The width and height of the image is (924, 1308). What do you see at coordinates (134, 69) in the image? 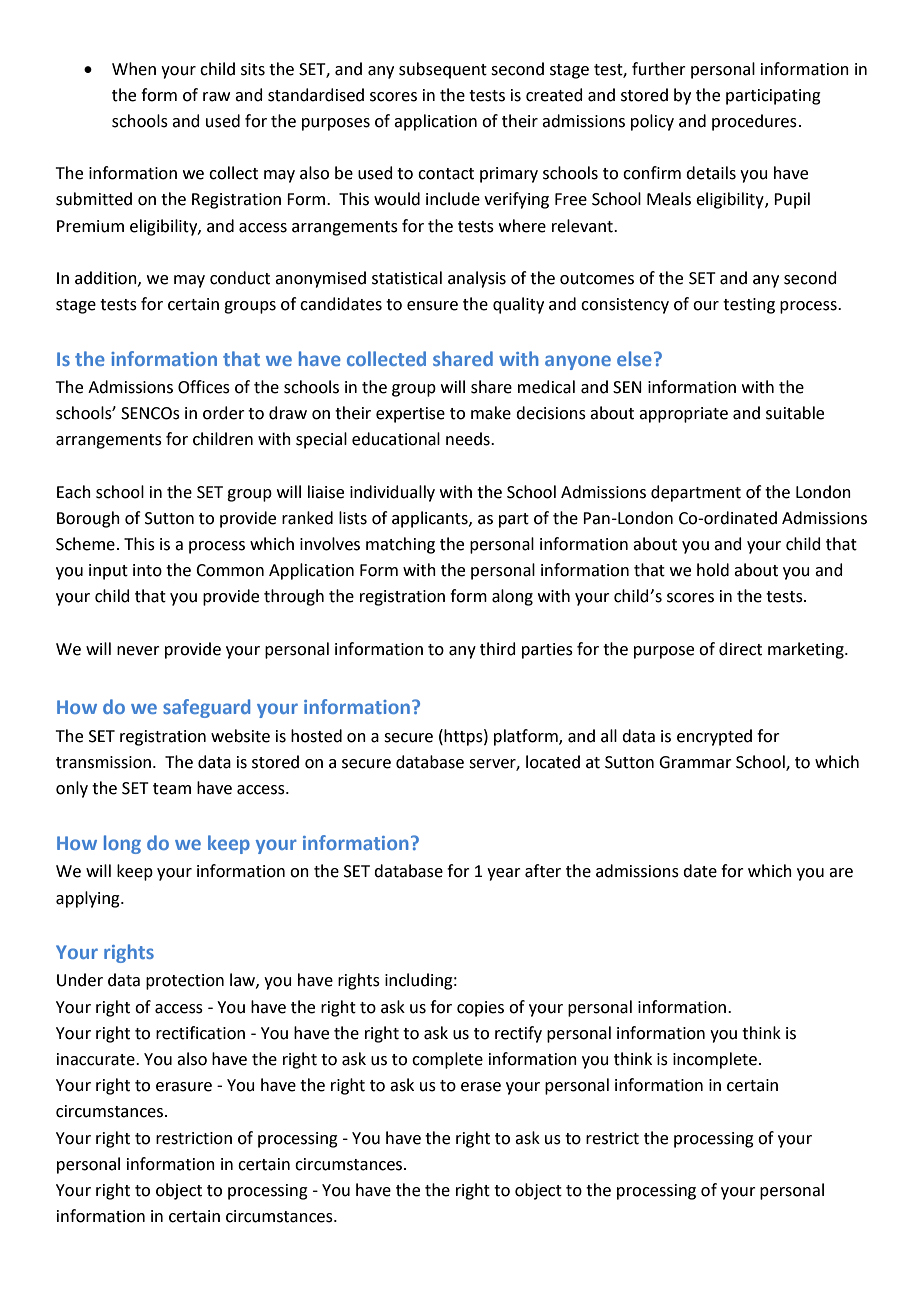
I see `When` at bounding box center [134, 69].
